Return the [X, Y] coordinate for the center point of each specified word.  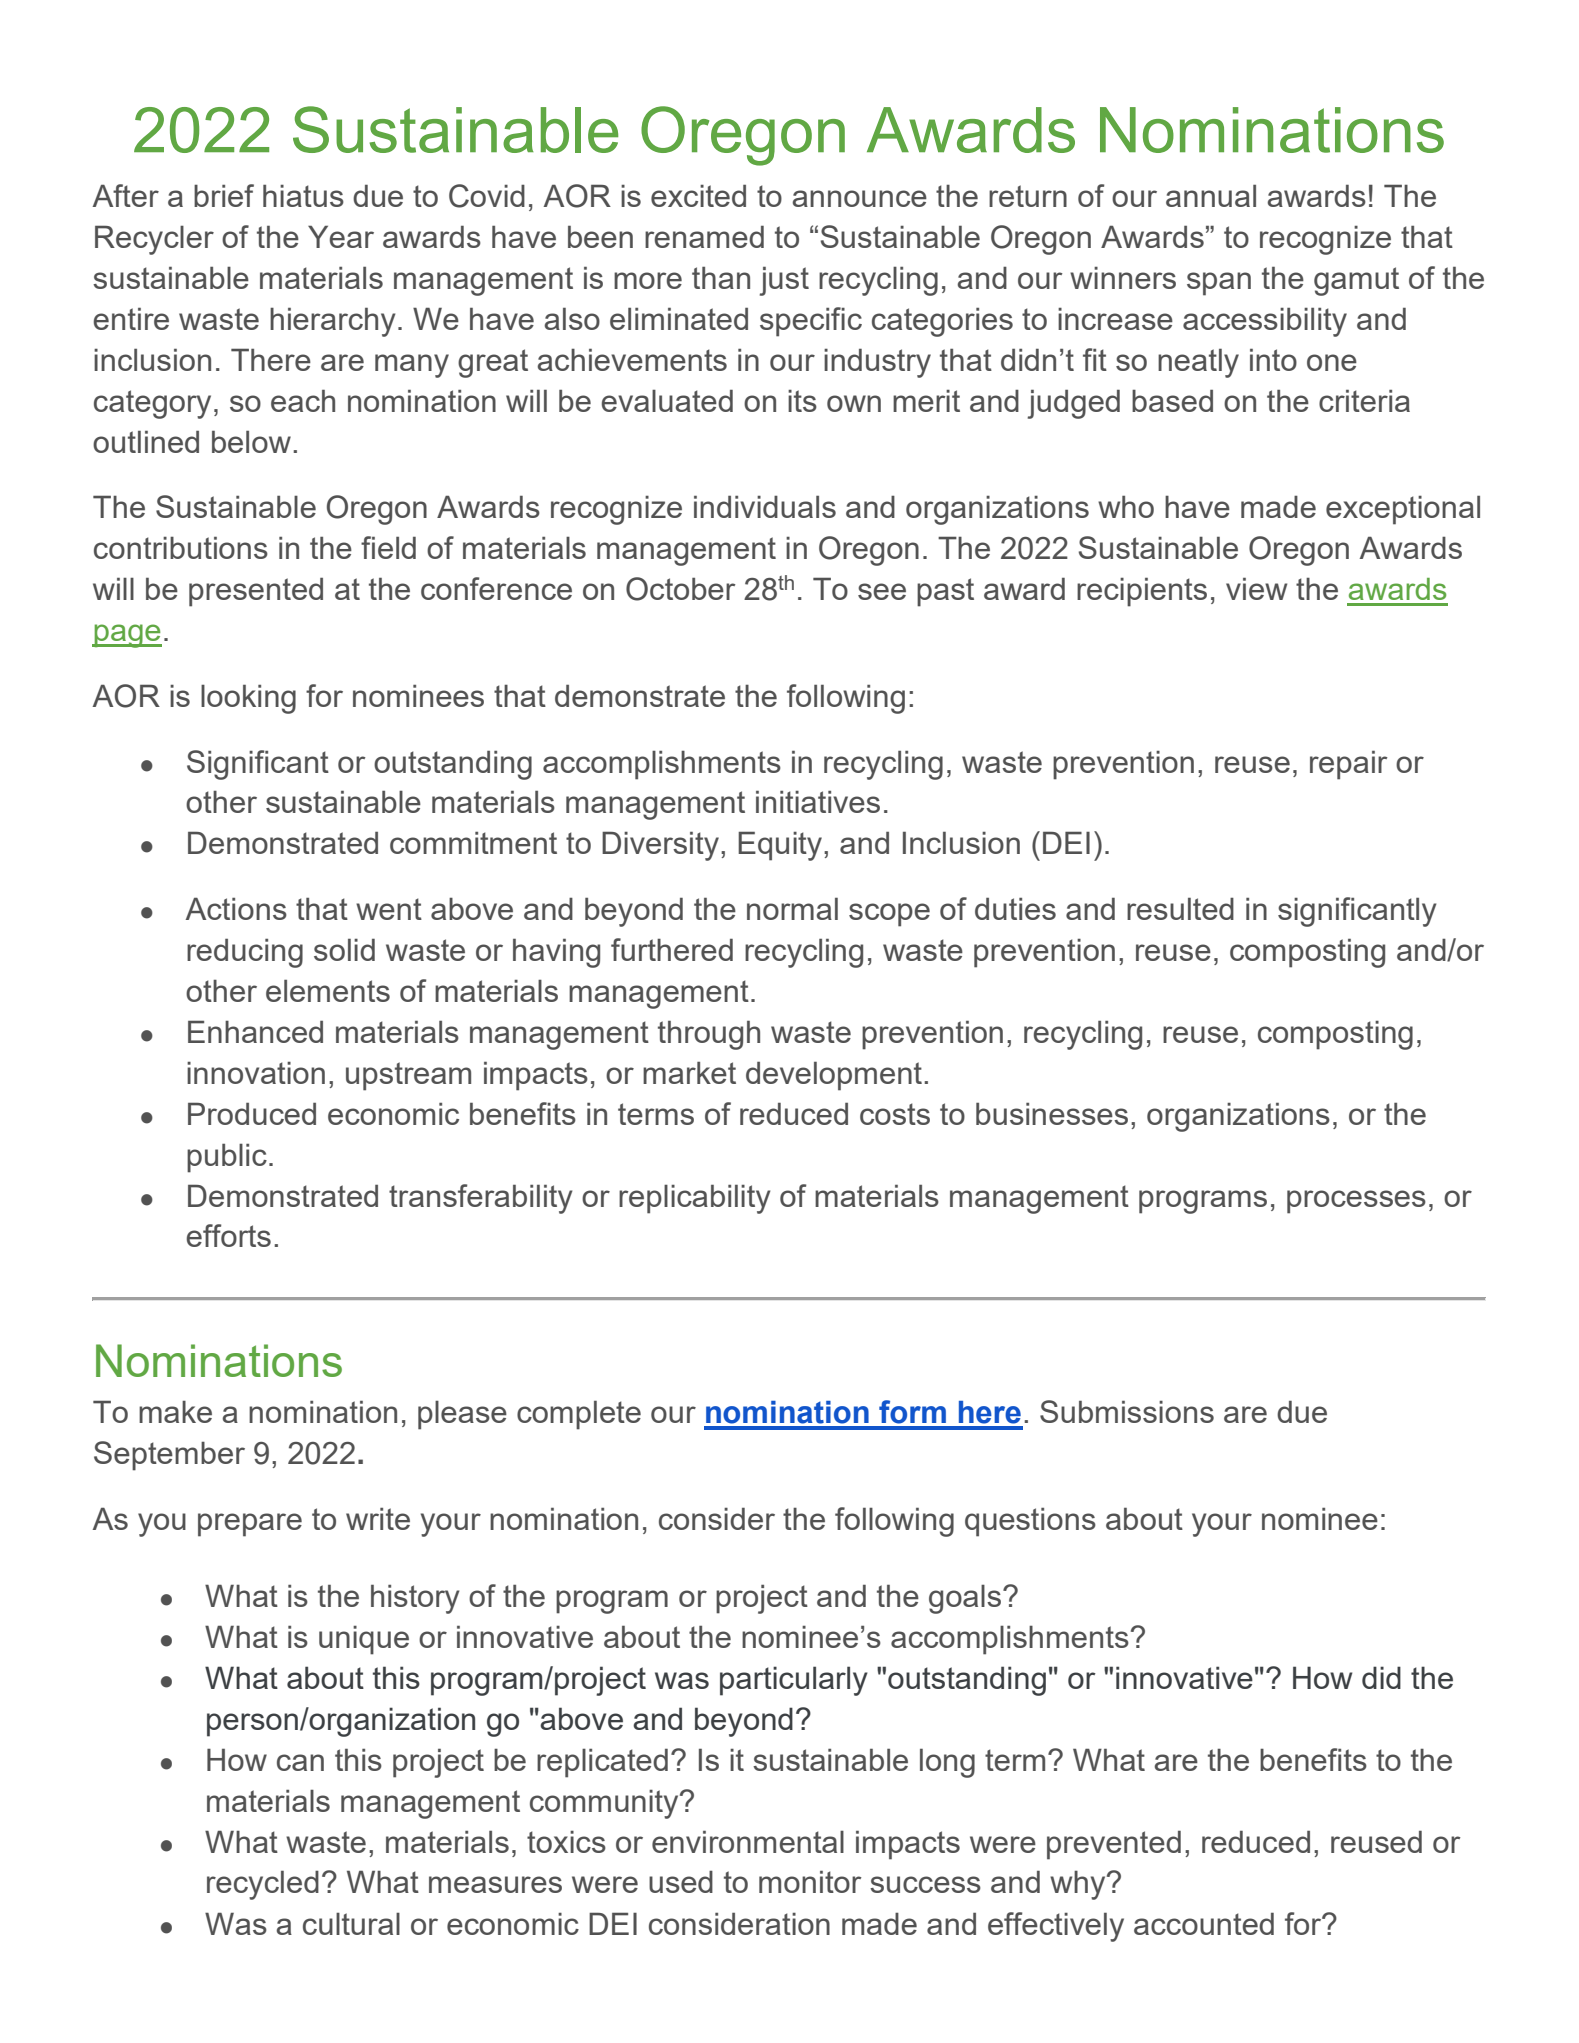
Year [341, 236]
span [1219, 284]
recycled [263, 1885]
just [784, 281]
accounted [1204, 1923]
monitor [810, 1881]
